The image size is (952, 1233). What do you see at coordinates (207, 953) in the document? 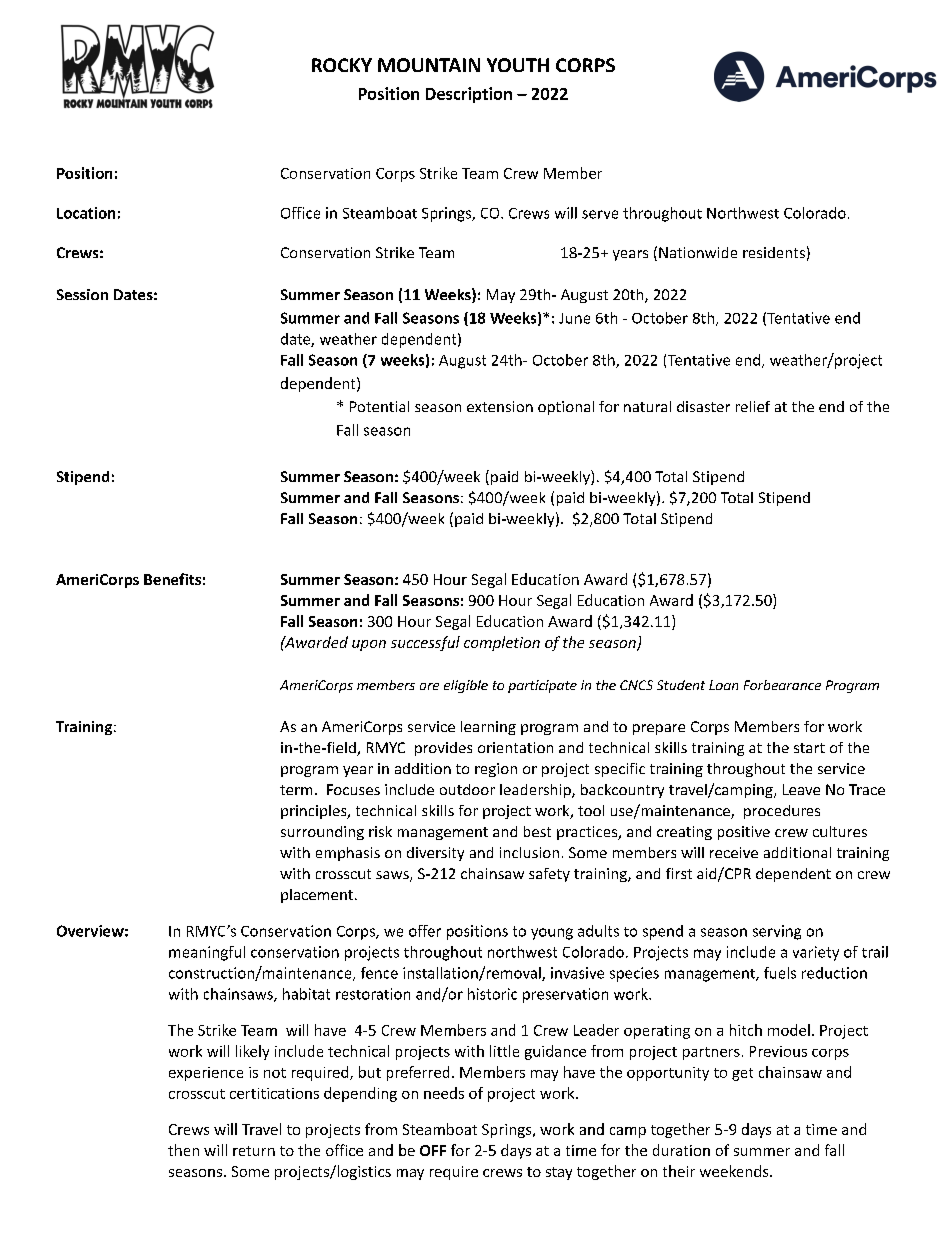
I see `meaningful` at bounding box center [207, 953].
